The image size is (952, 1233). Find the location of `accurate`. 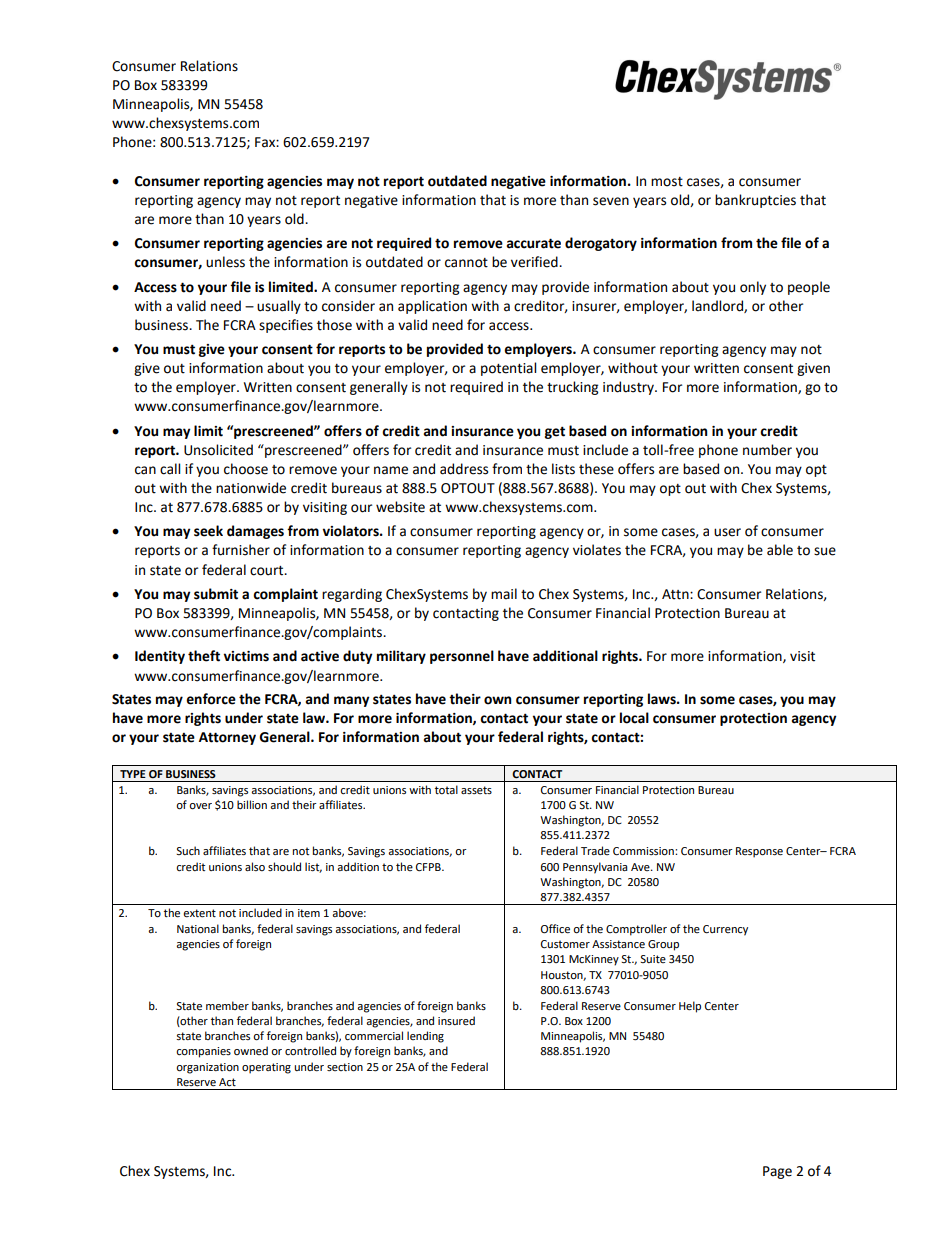

accurate is located at coordinates (534, 243).
